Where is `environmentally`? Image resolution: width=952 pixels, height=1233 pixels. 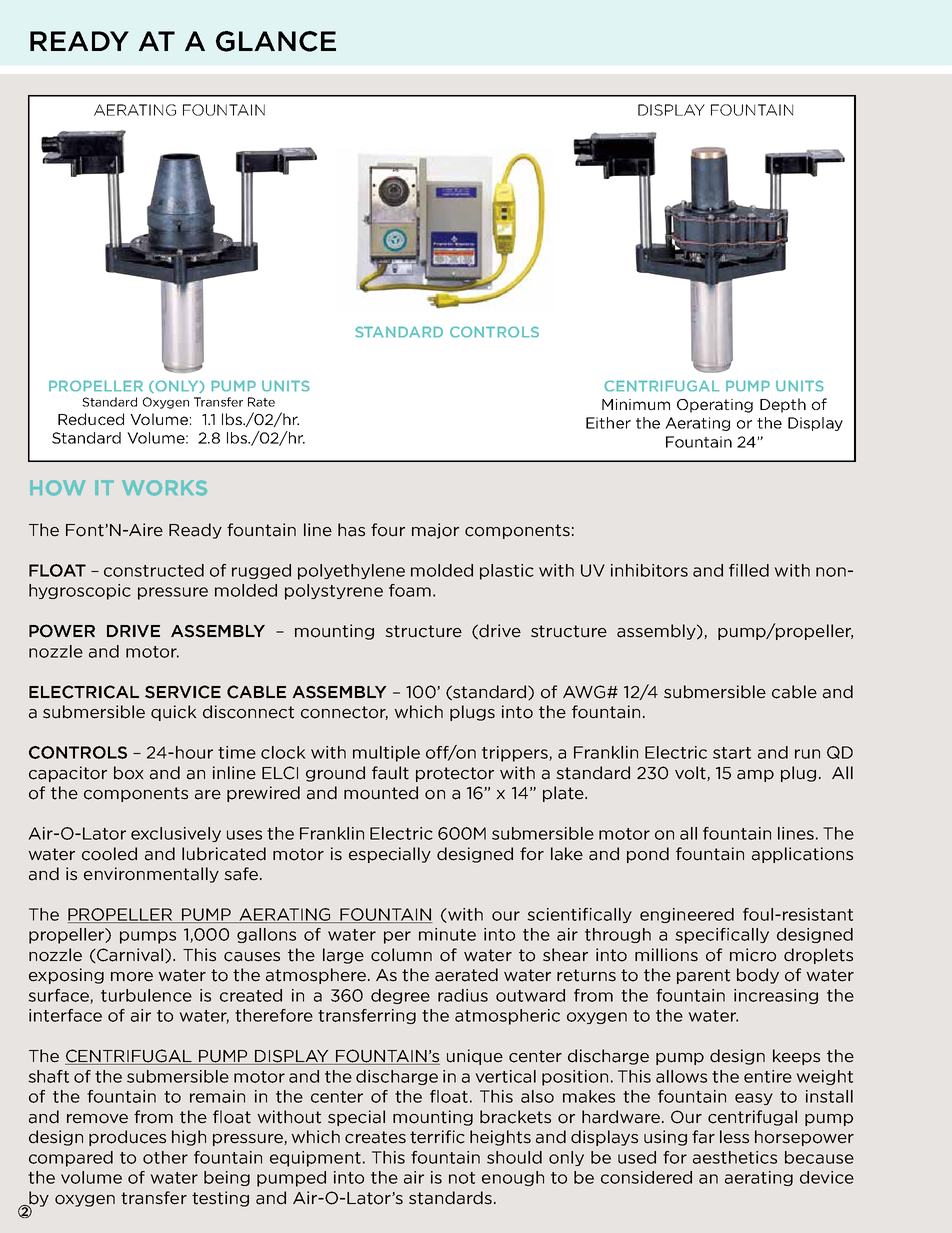 environmentally is located at coordinates (151, 875).
